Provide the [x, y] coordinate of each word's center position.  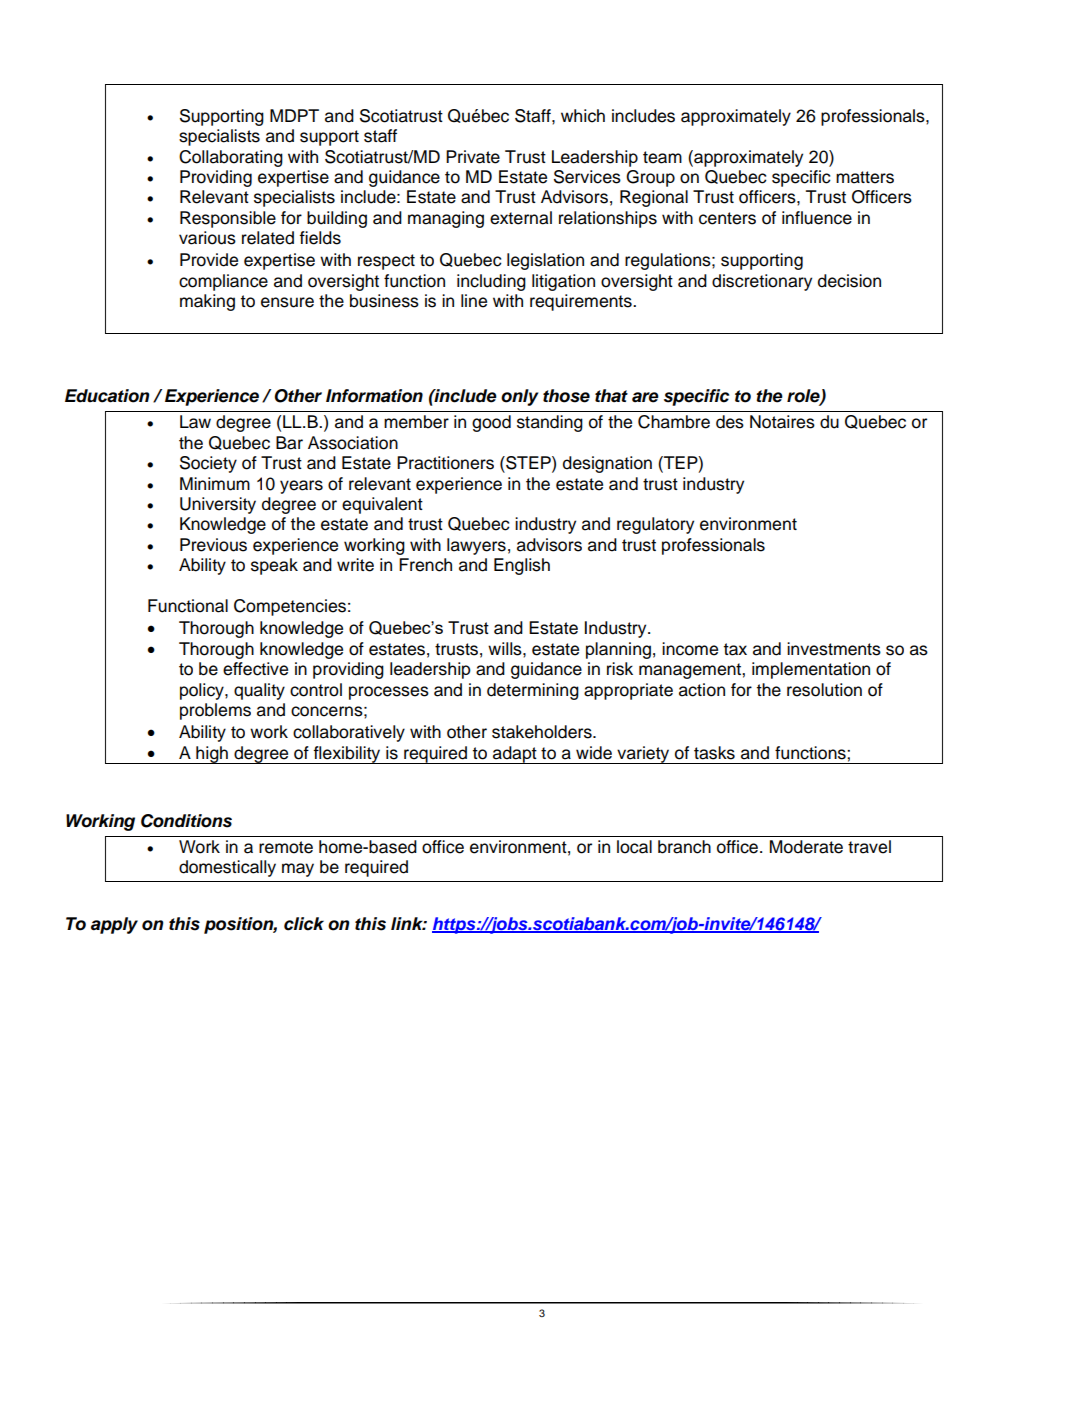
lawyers [476, 546]
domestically [227, 868]
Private [473, 157]
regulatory [655, 525]
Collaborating [231, 158]
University [218, 505]
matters [865, 177]
